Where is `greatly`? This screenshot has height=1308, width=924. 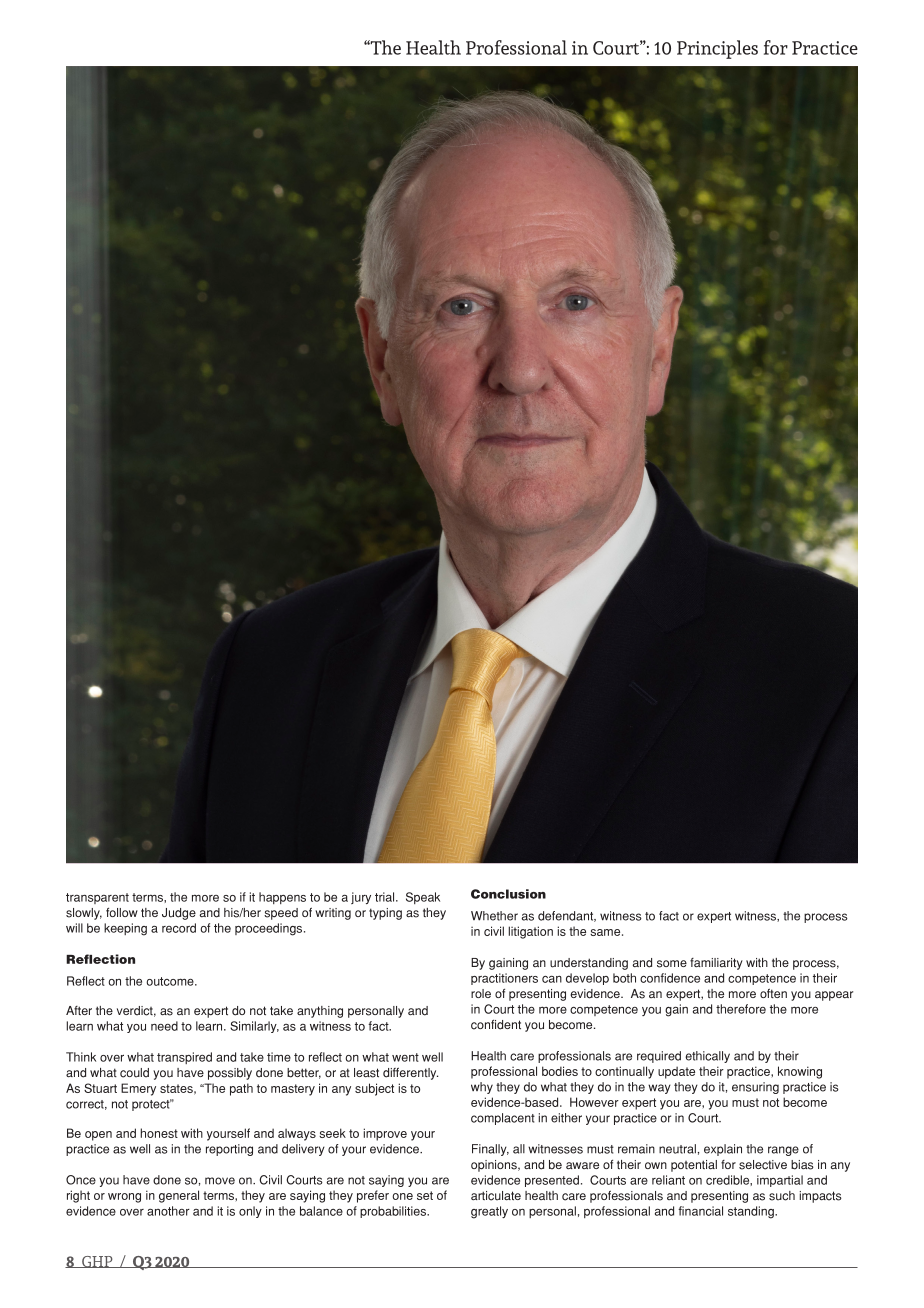 greatly is located at coordinates (489, 1212).
